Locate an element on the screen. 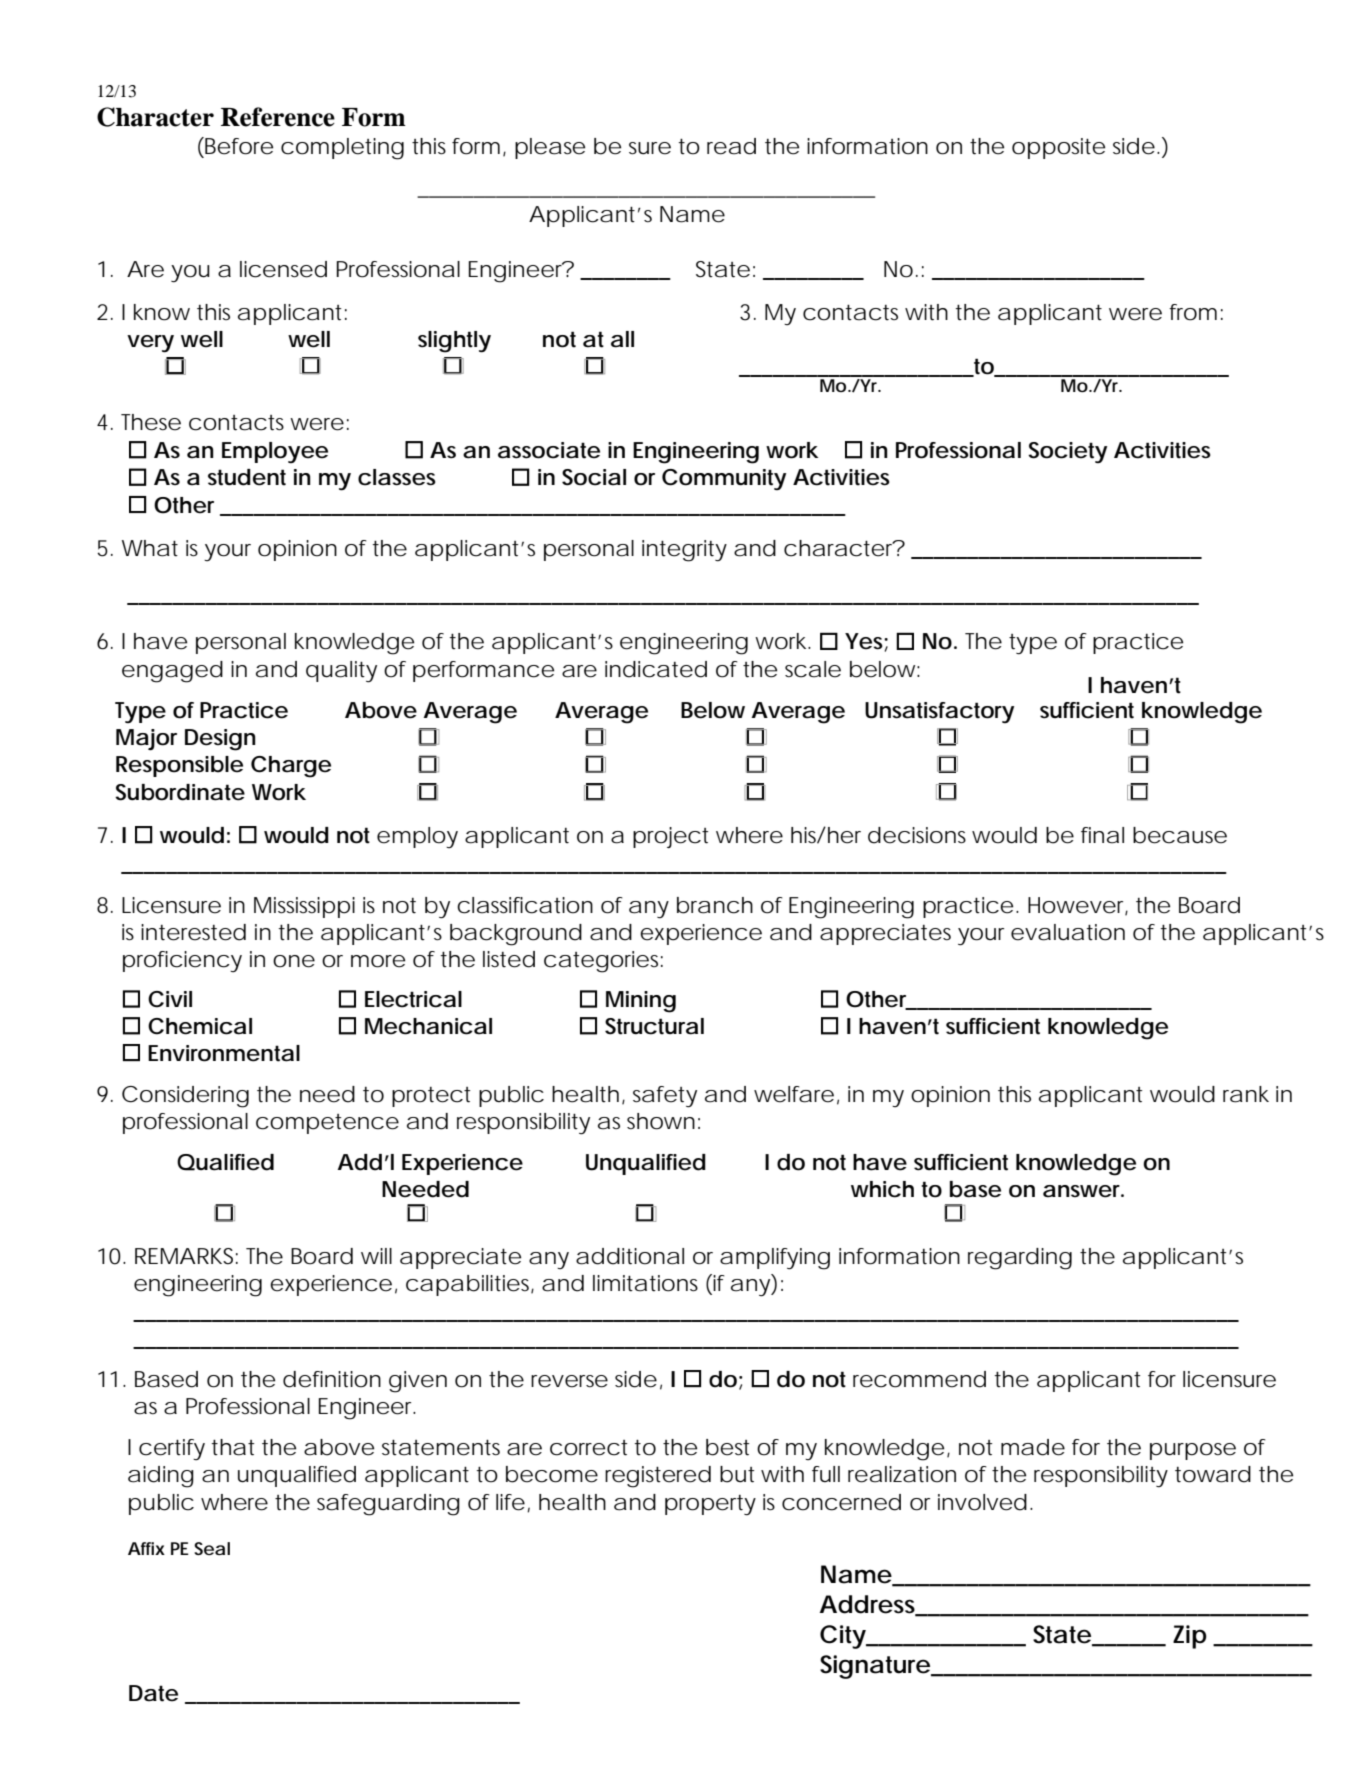 This screenshot has width=1366, height=1768. However is located at coordinates (1078, 906).
